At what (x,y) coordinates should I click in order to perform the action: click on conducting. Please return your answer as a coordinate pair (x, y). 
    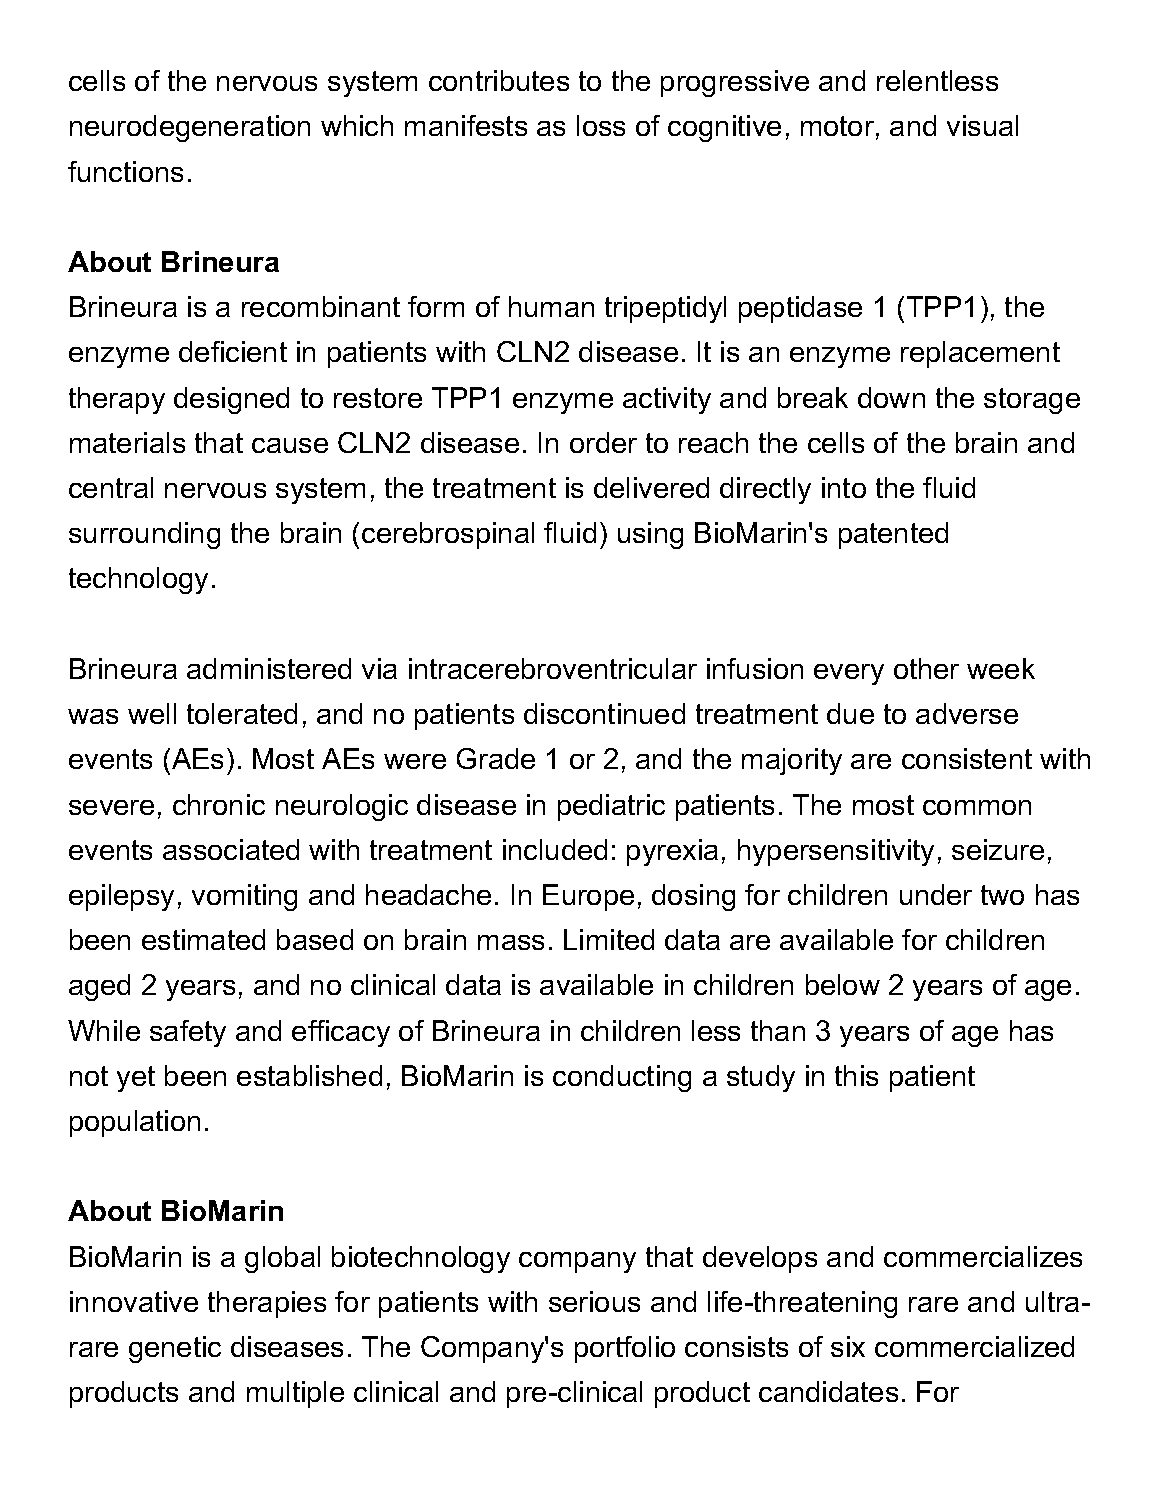
    Looking at the image, I should click on (622, 1078).
